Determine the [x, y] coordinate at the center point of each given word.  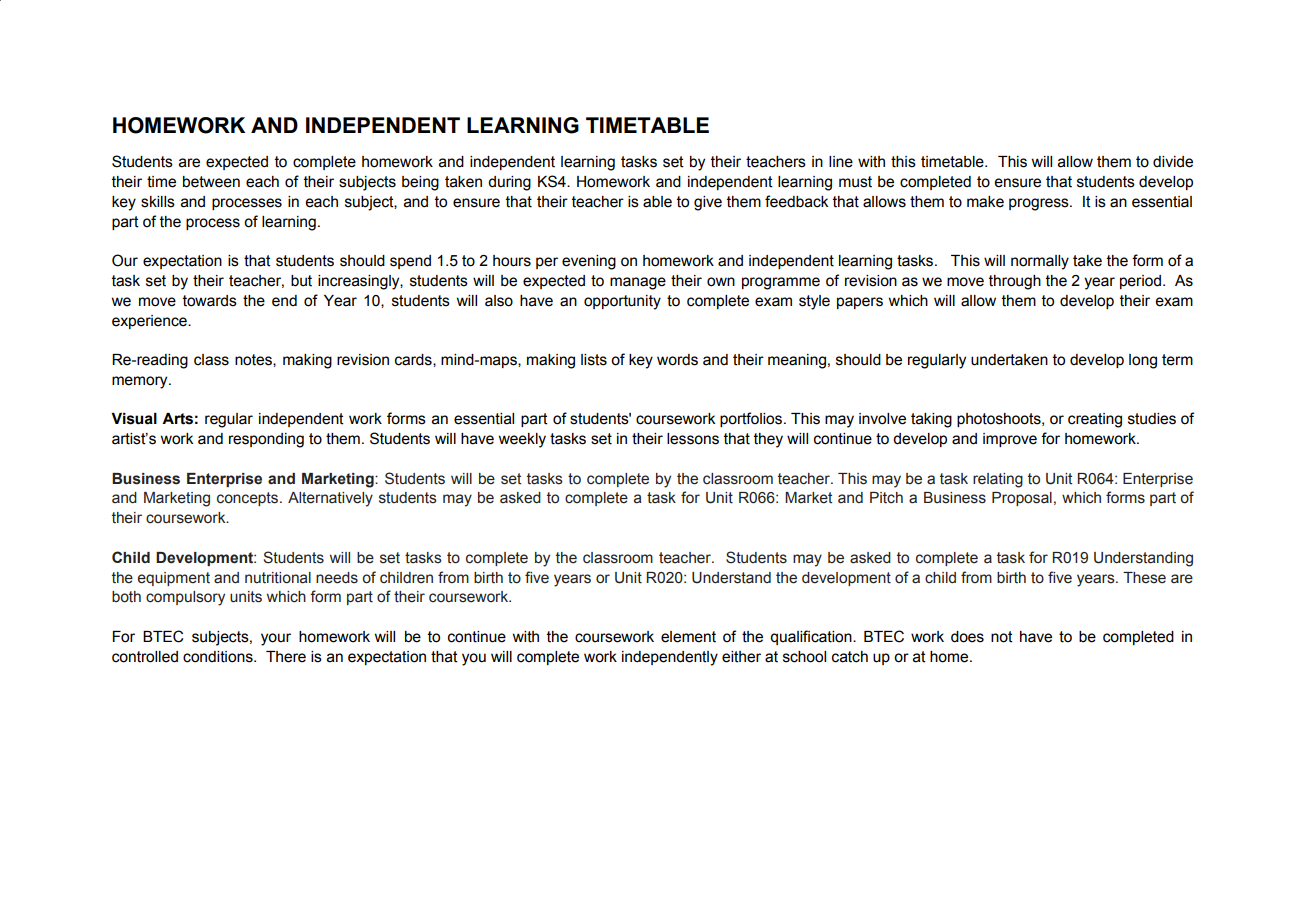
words [677, 360]
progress [1040, 204]
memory [141, 382]
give [708, 203]
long [1143, 361]
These [1144, 578]
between [211, 182]
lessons [693, 439]
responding [266, 440]
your [276, 639]
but [301, 281]
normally [1040, 262]
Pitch [886, 498]
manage [638, 283]
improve [1010, 440]
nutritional [278, 578]
